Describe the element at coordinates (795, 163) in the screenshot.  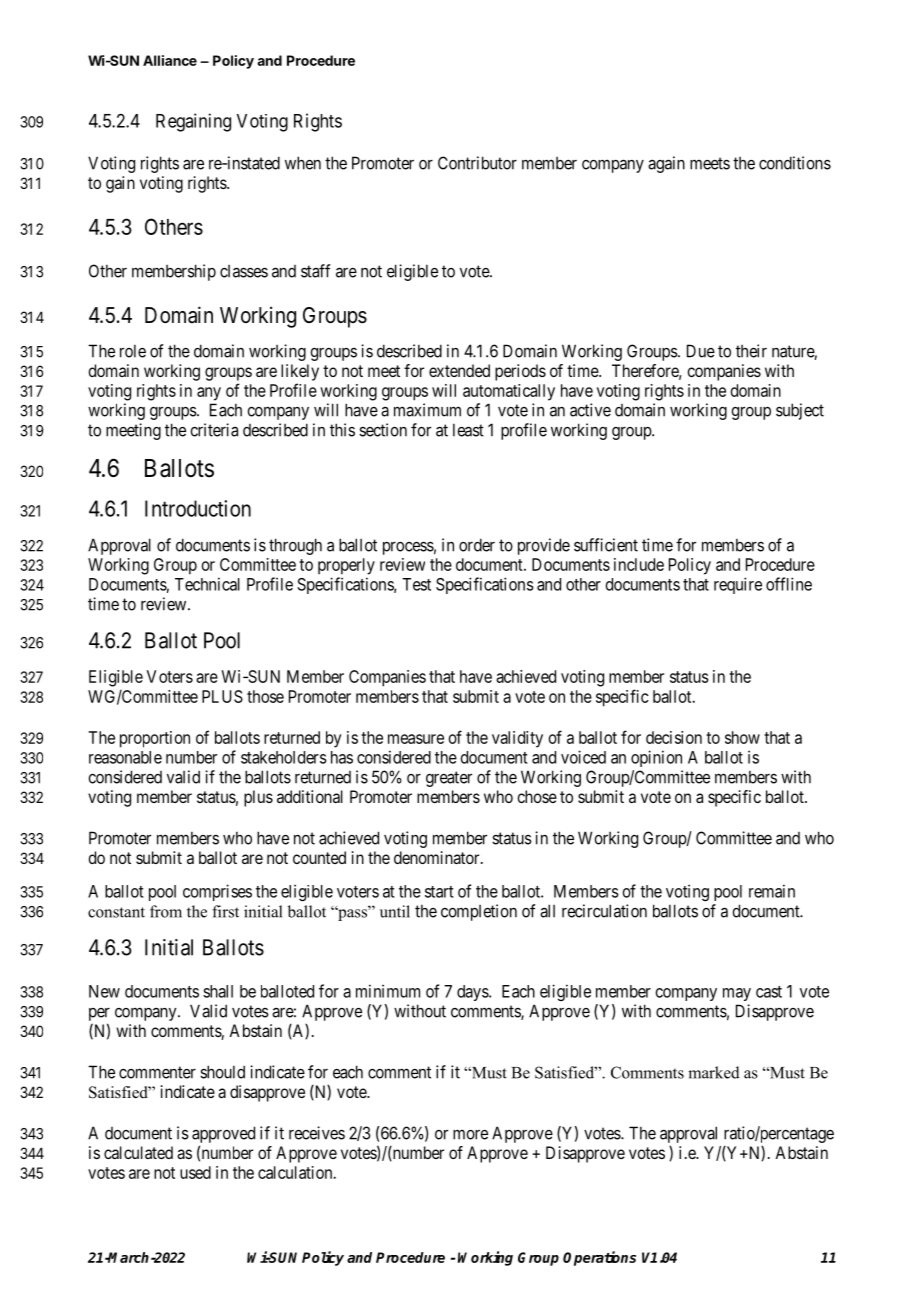
I see `conditions` at that location.
